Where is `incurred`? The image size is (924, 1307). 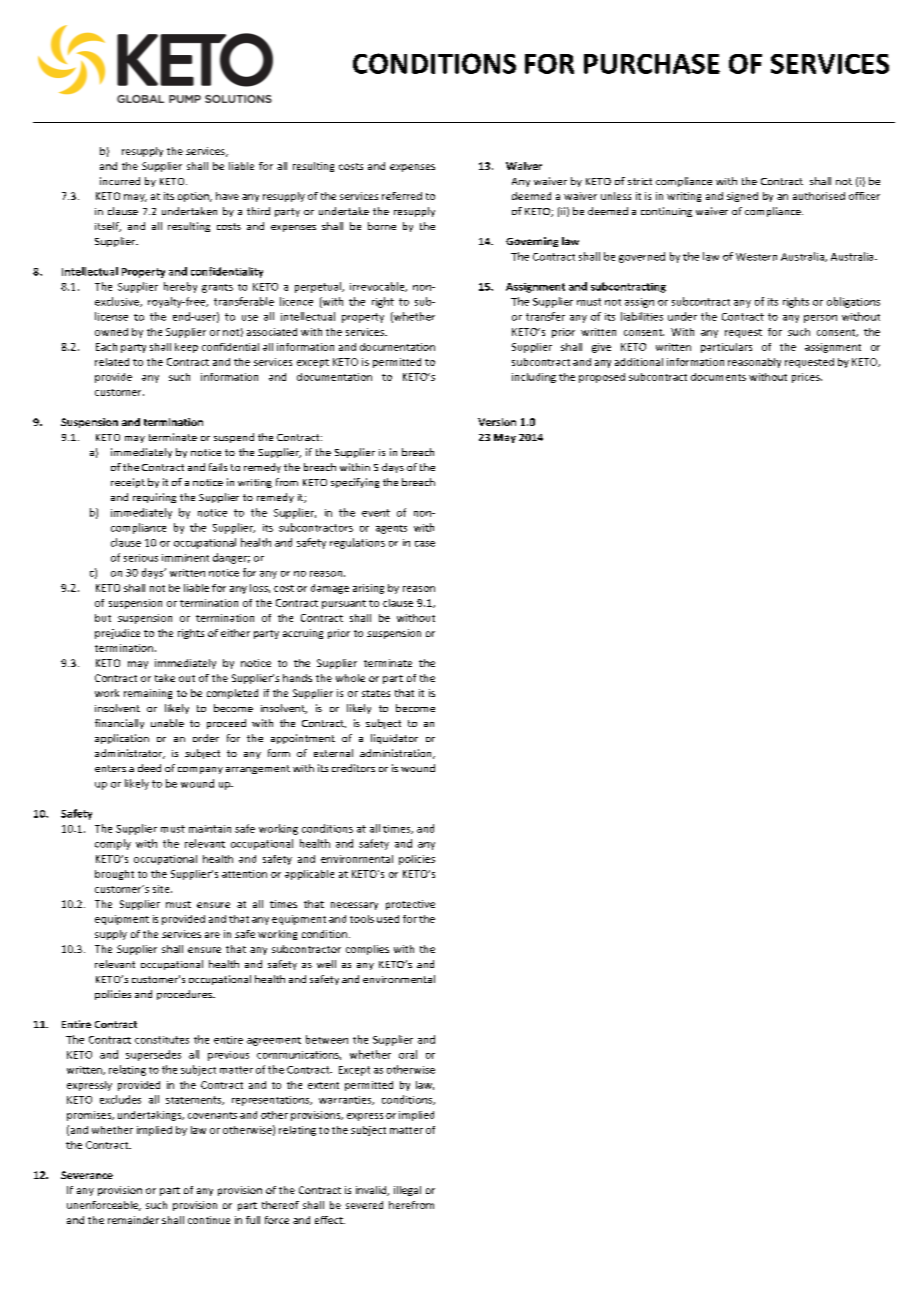 incurred is located at coordinates (120, 181).
